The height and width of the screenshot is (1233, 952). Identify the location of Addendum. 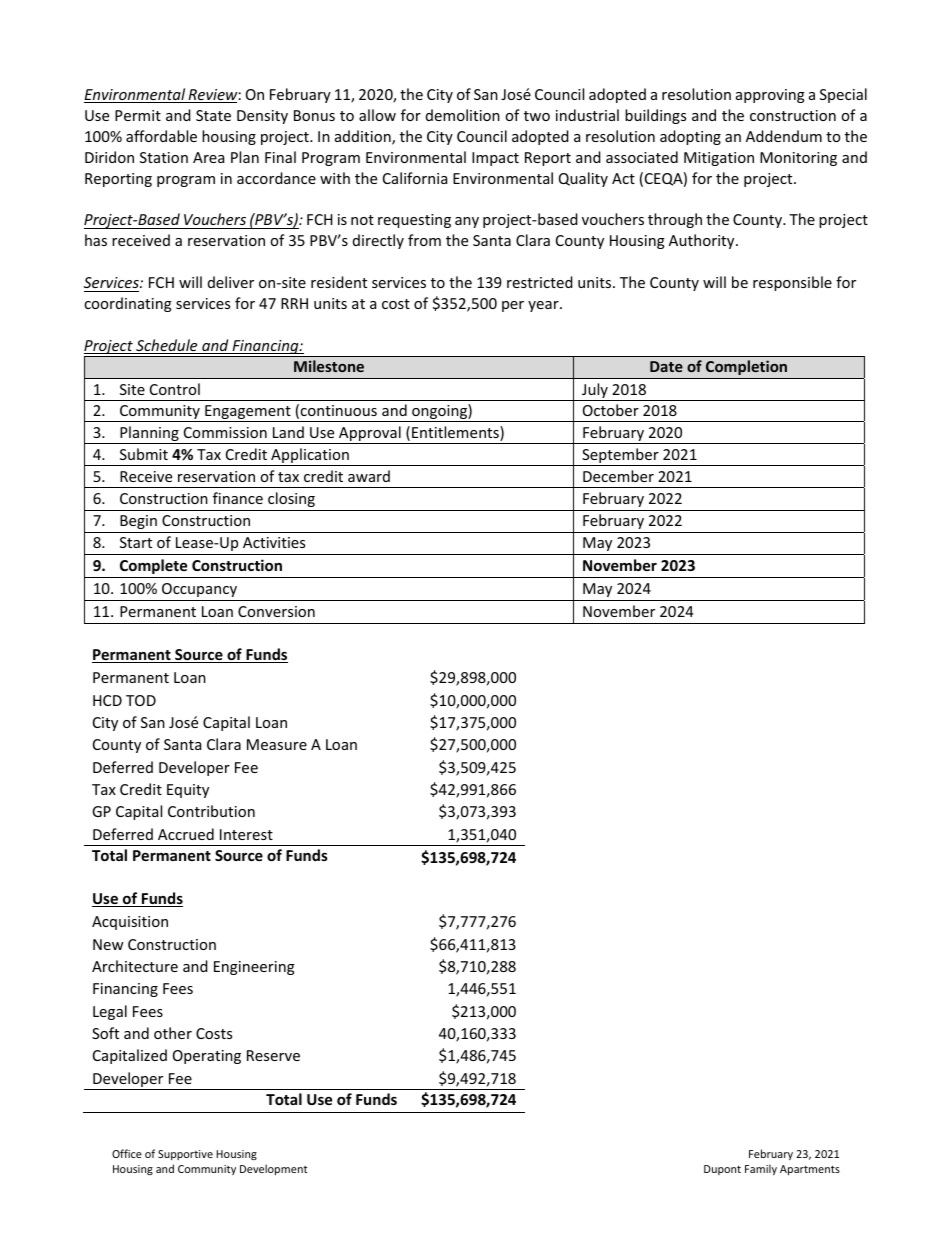
(784, 136).
